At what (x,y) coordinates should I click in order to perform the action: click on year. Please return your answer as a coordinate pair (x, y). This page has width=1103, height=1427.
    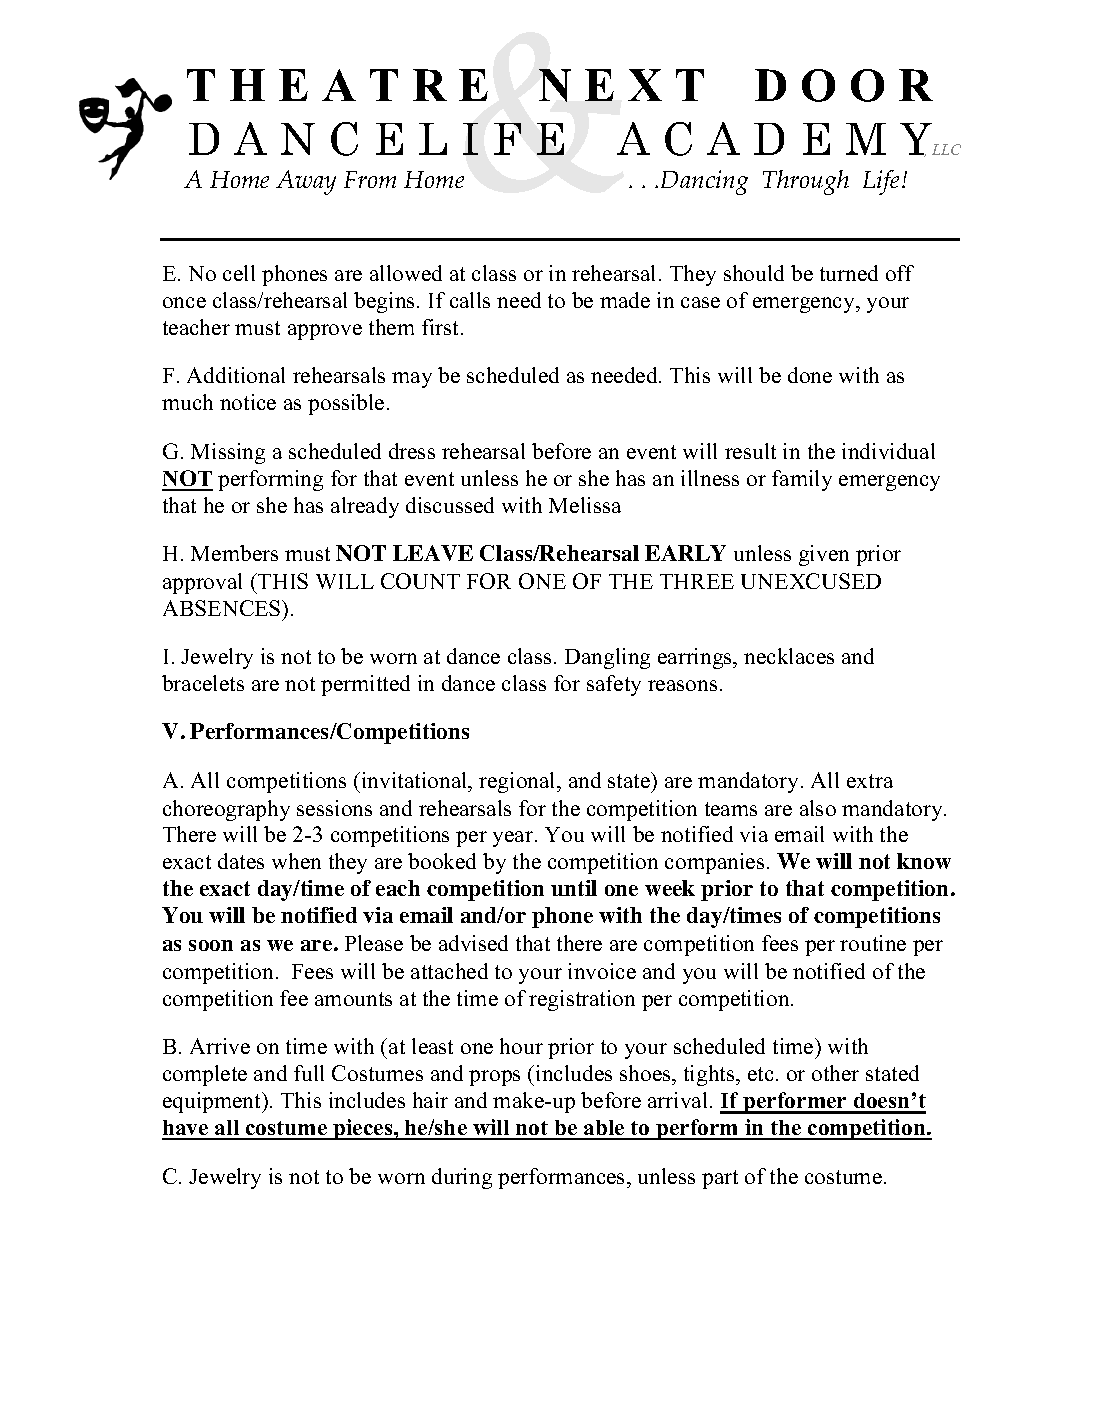
    Looking at the image, I should click on (514, 839).
